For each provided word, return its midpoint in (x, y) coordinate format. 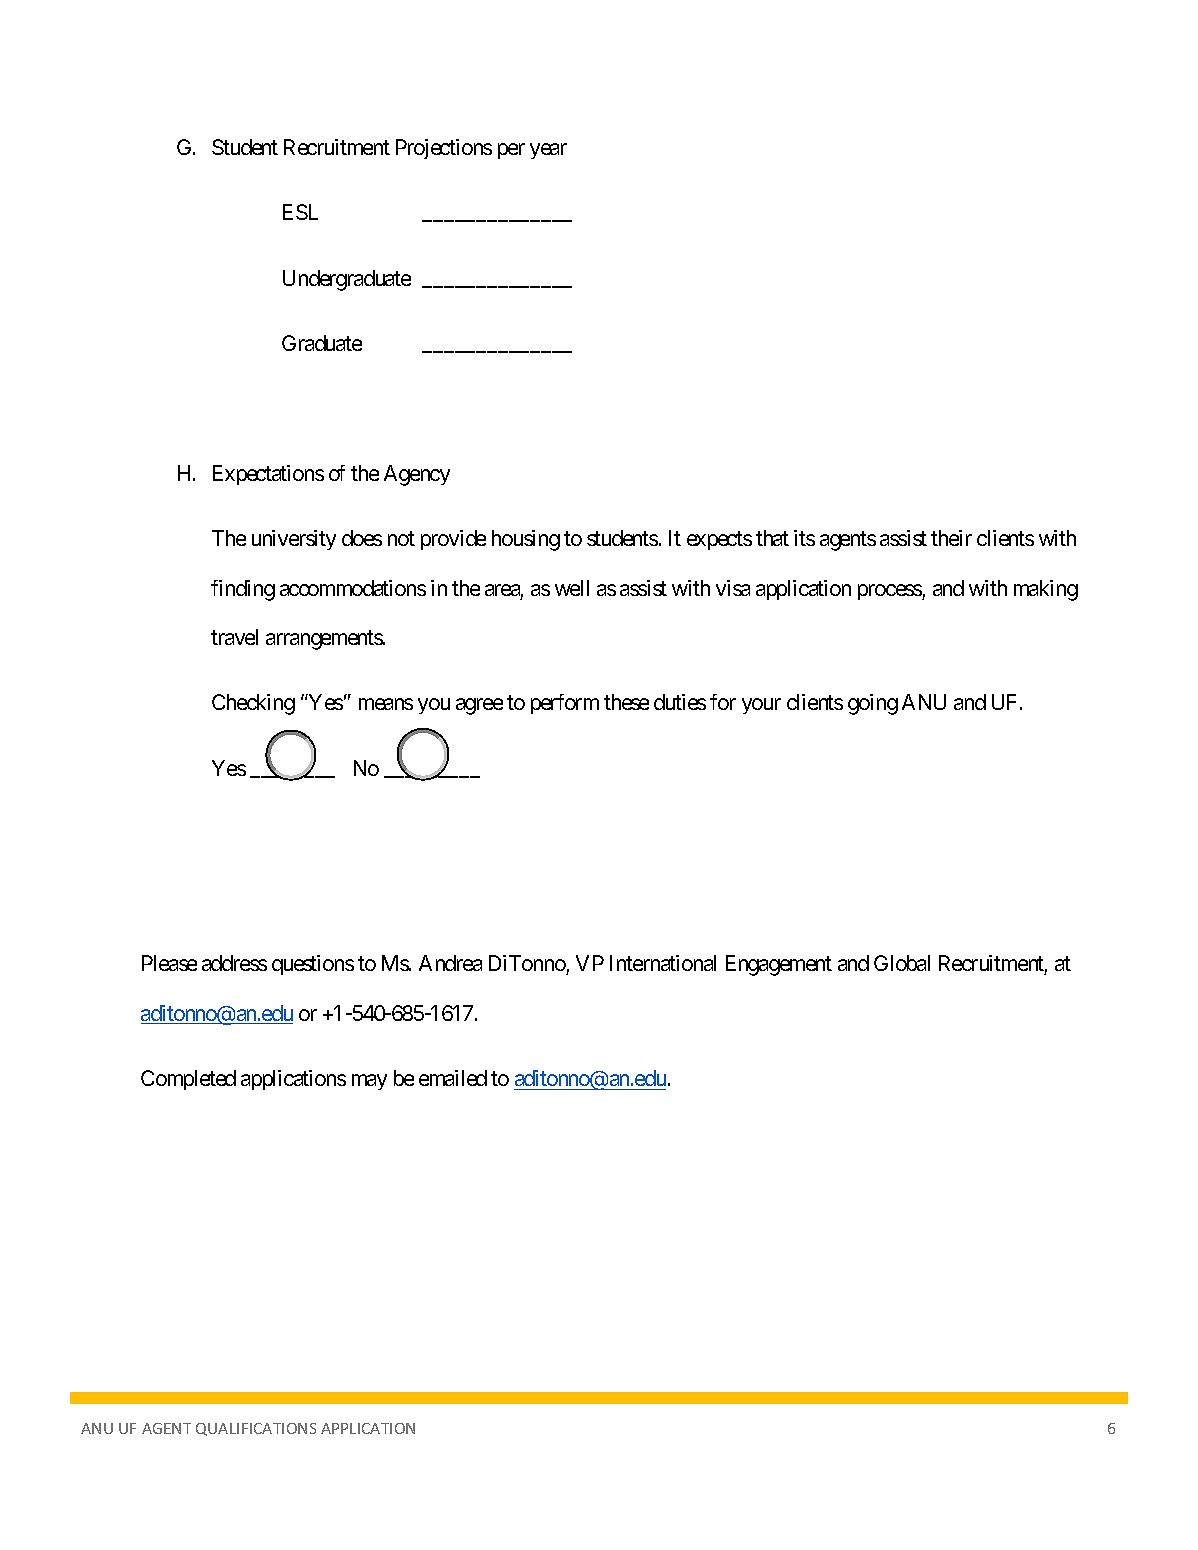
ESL (300, 212)
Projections (444, 149)
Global (902, 963)
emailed (453, 1078)
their (951, 538)
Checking (253, 704)
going (873, 704)
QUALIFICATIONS (256, 1429)
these (626, 702)
